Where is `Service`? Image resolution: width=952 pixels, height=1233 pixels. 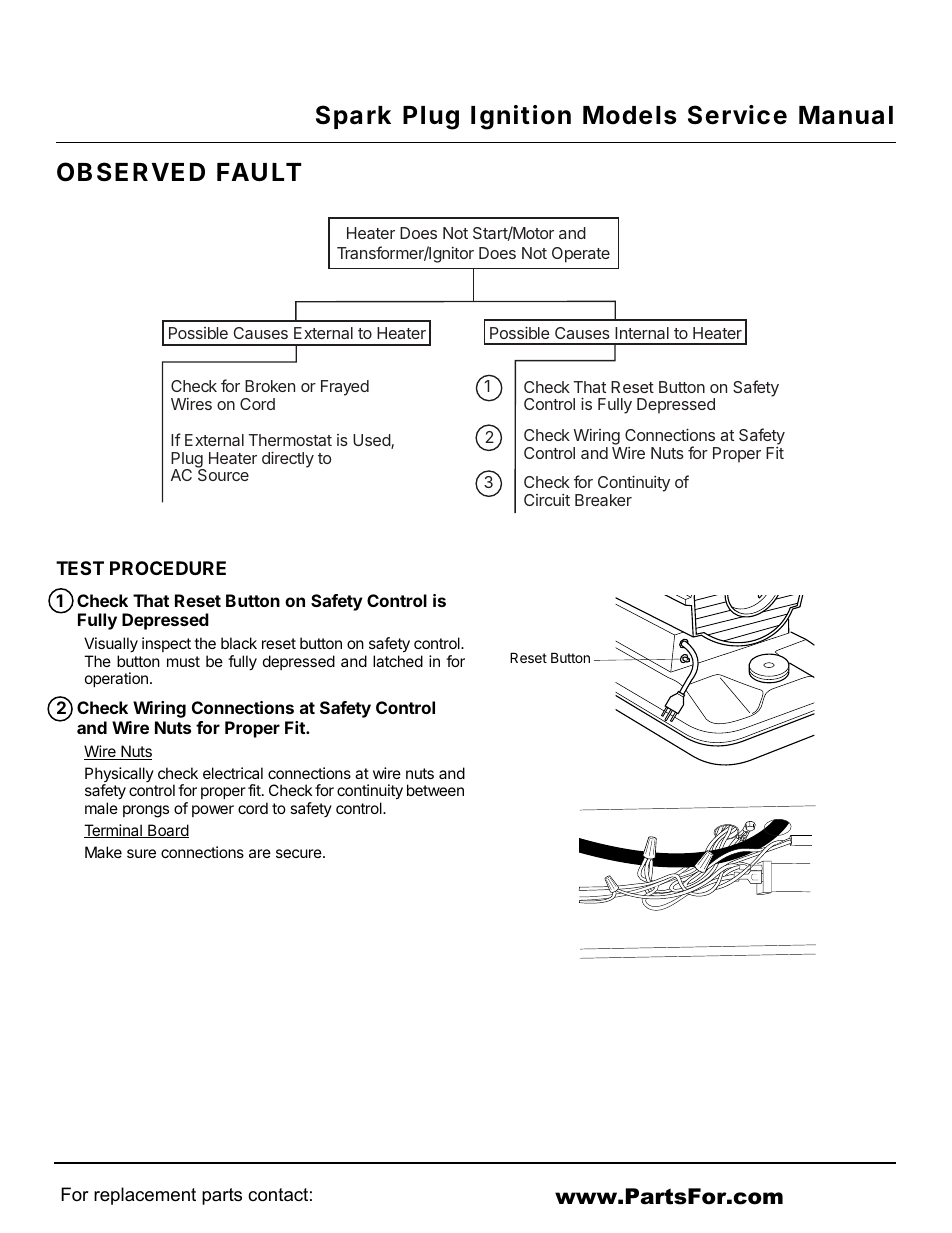
Service is located at coordinates (737, 115).
